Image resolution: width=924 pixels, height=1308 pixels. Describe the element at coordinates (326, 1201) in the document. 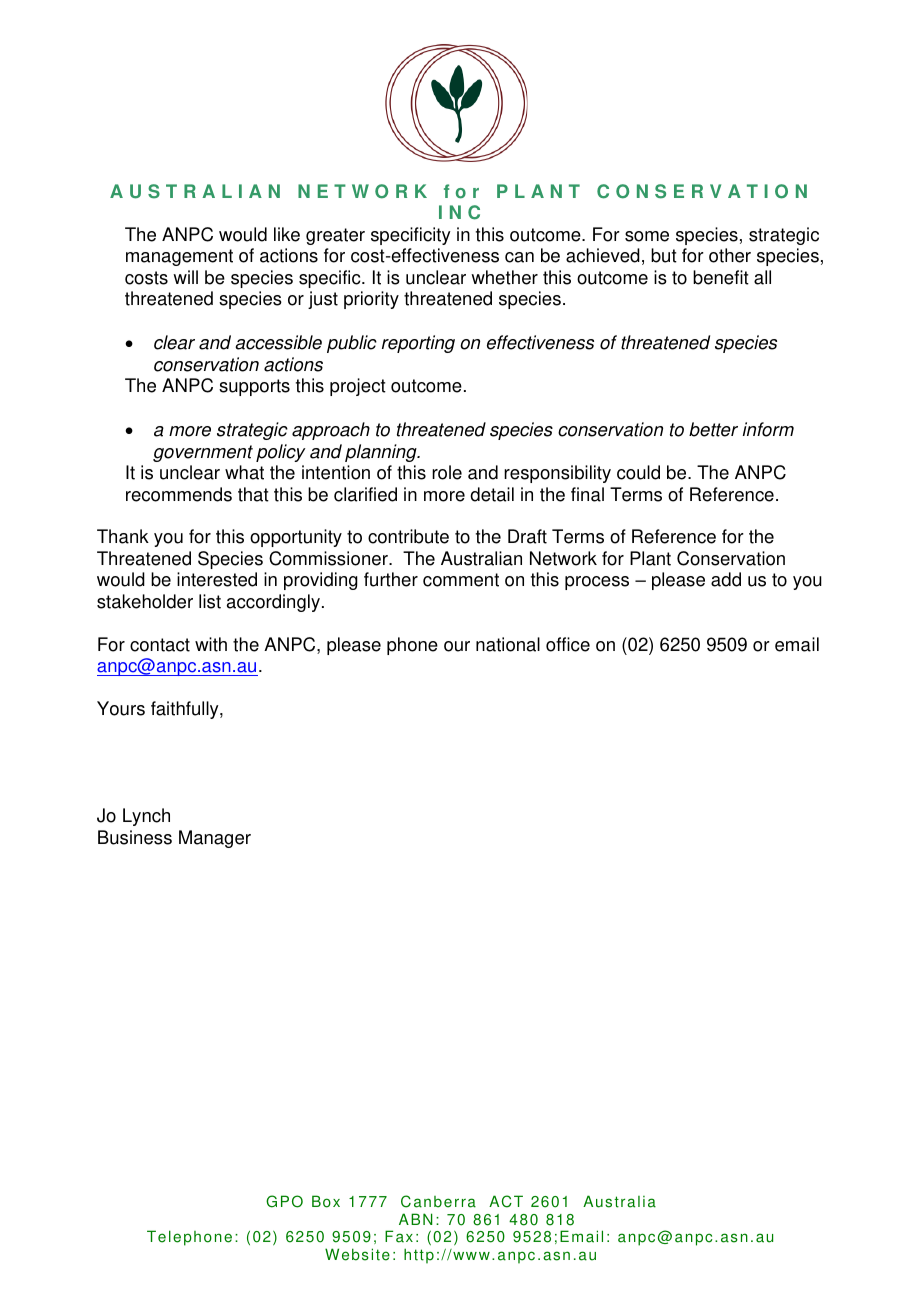

I see `Box` at that location.
